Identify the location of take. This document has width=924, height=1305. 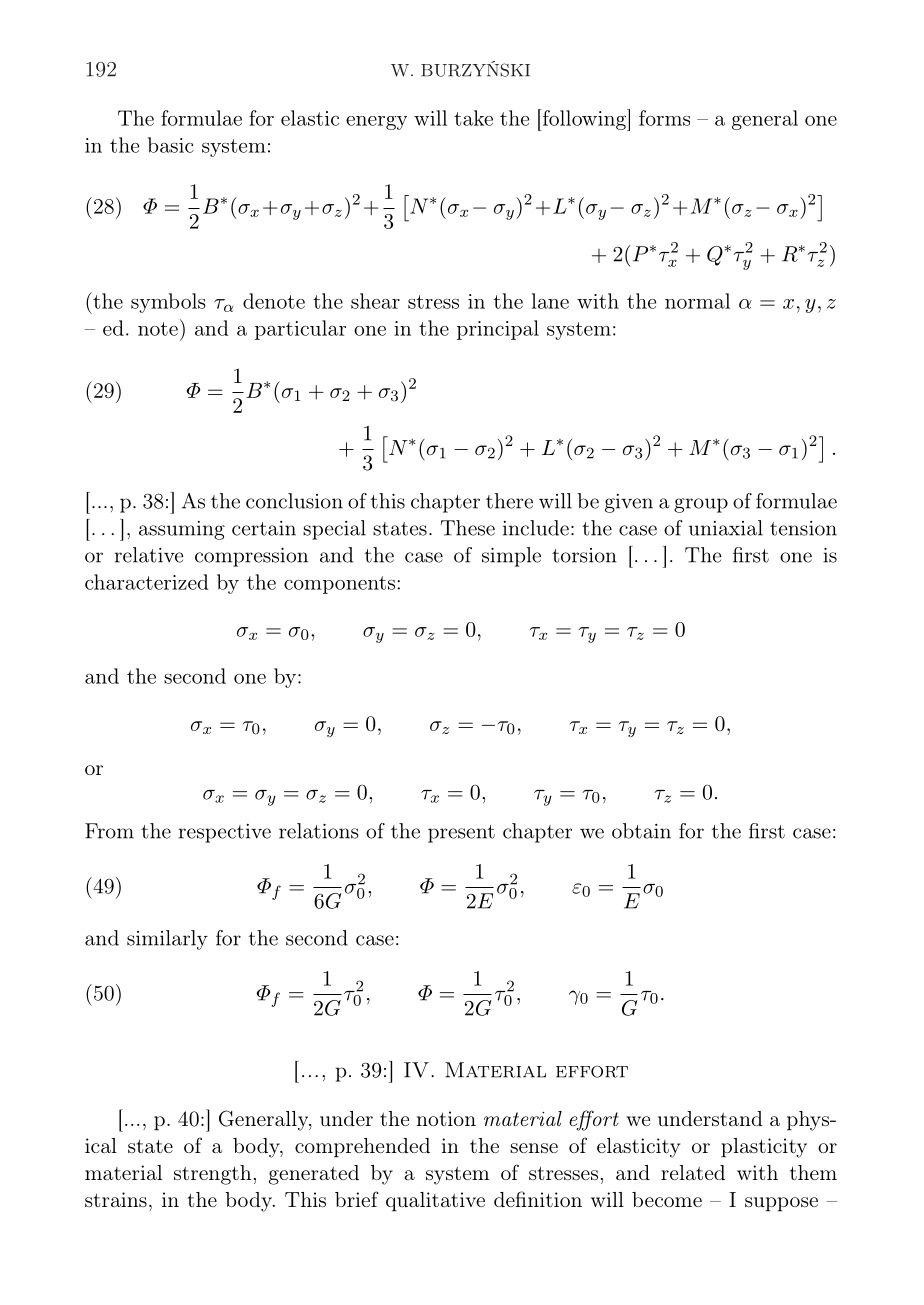
(473, 118).
